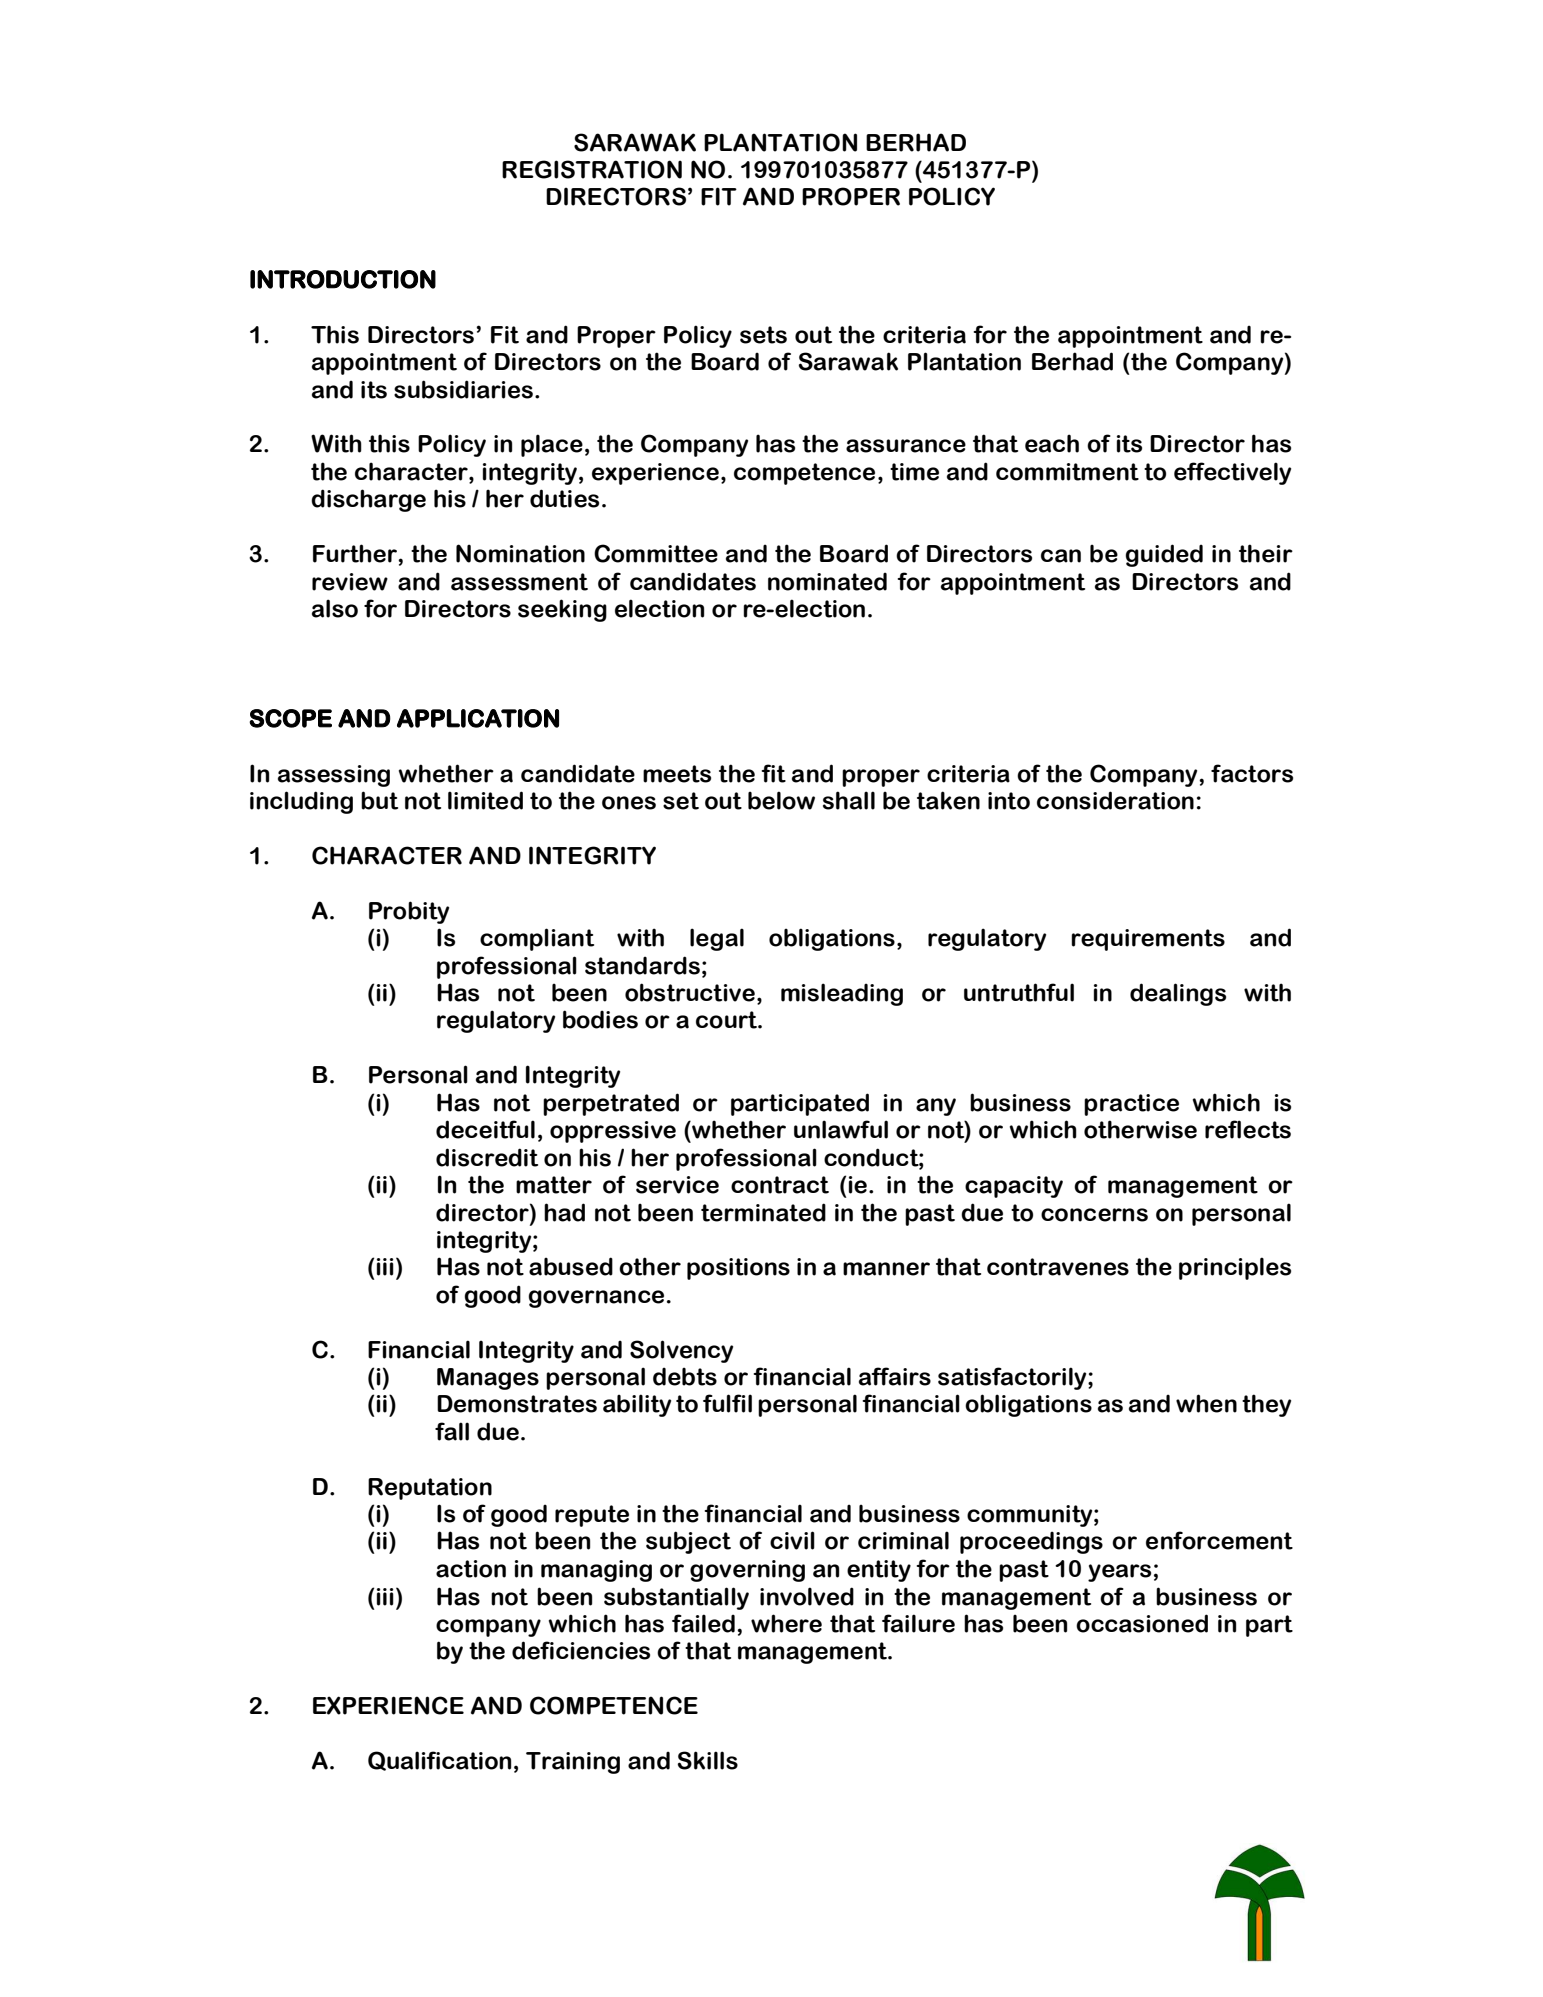 The width and height of the image is (1543, 1997). I want to click on Qualification, so click(439, 1761).
